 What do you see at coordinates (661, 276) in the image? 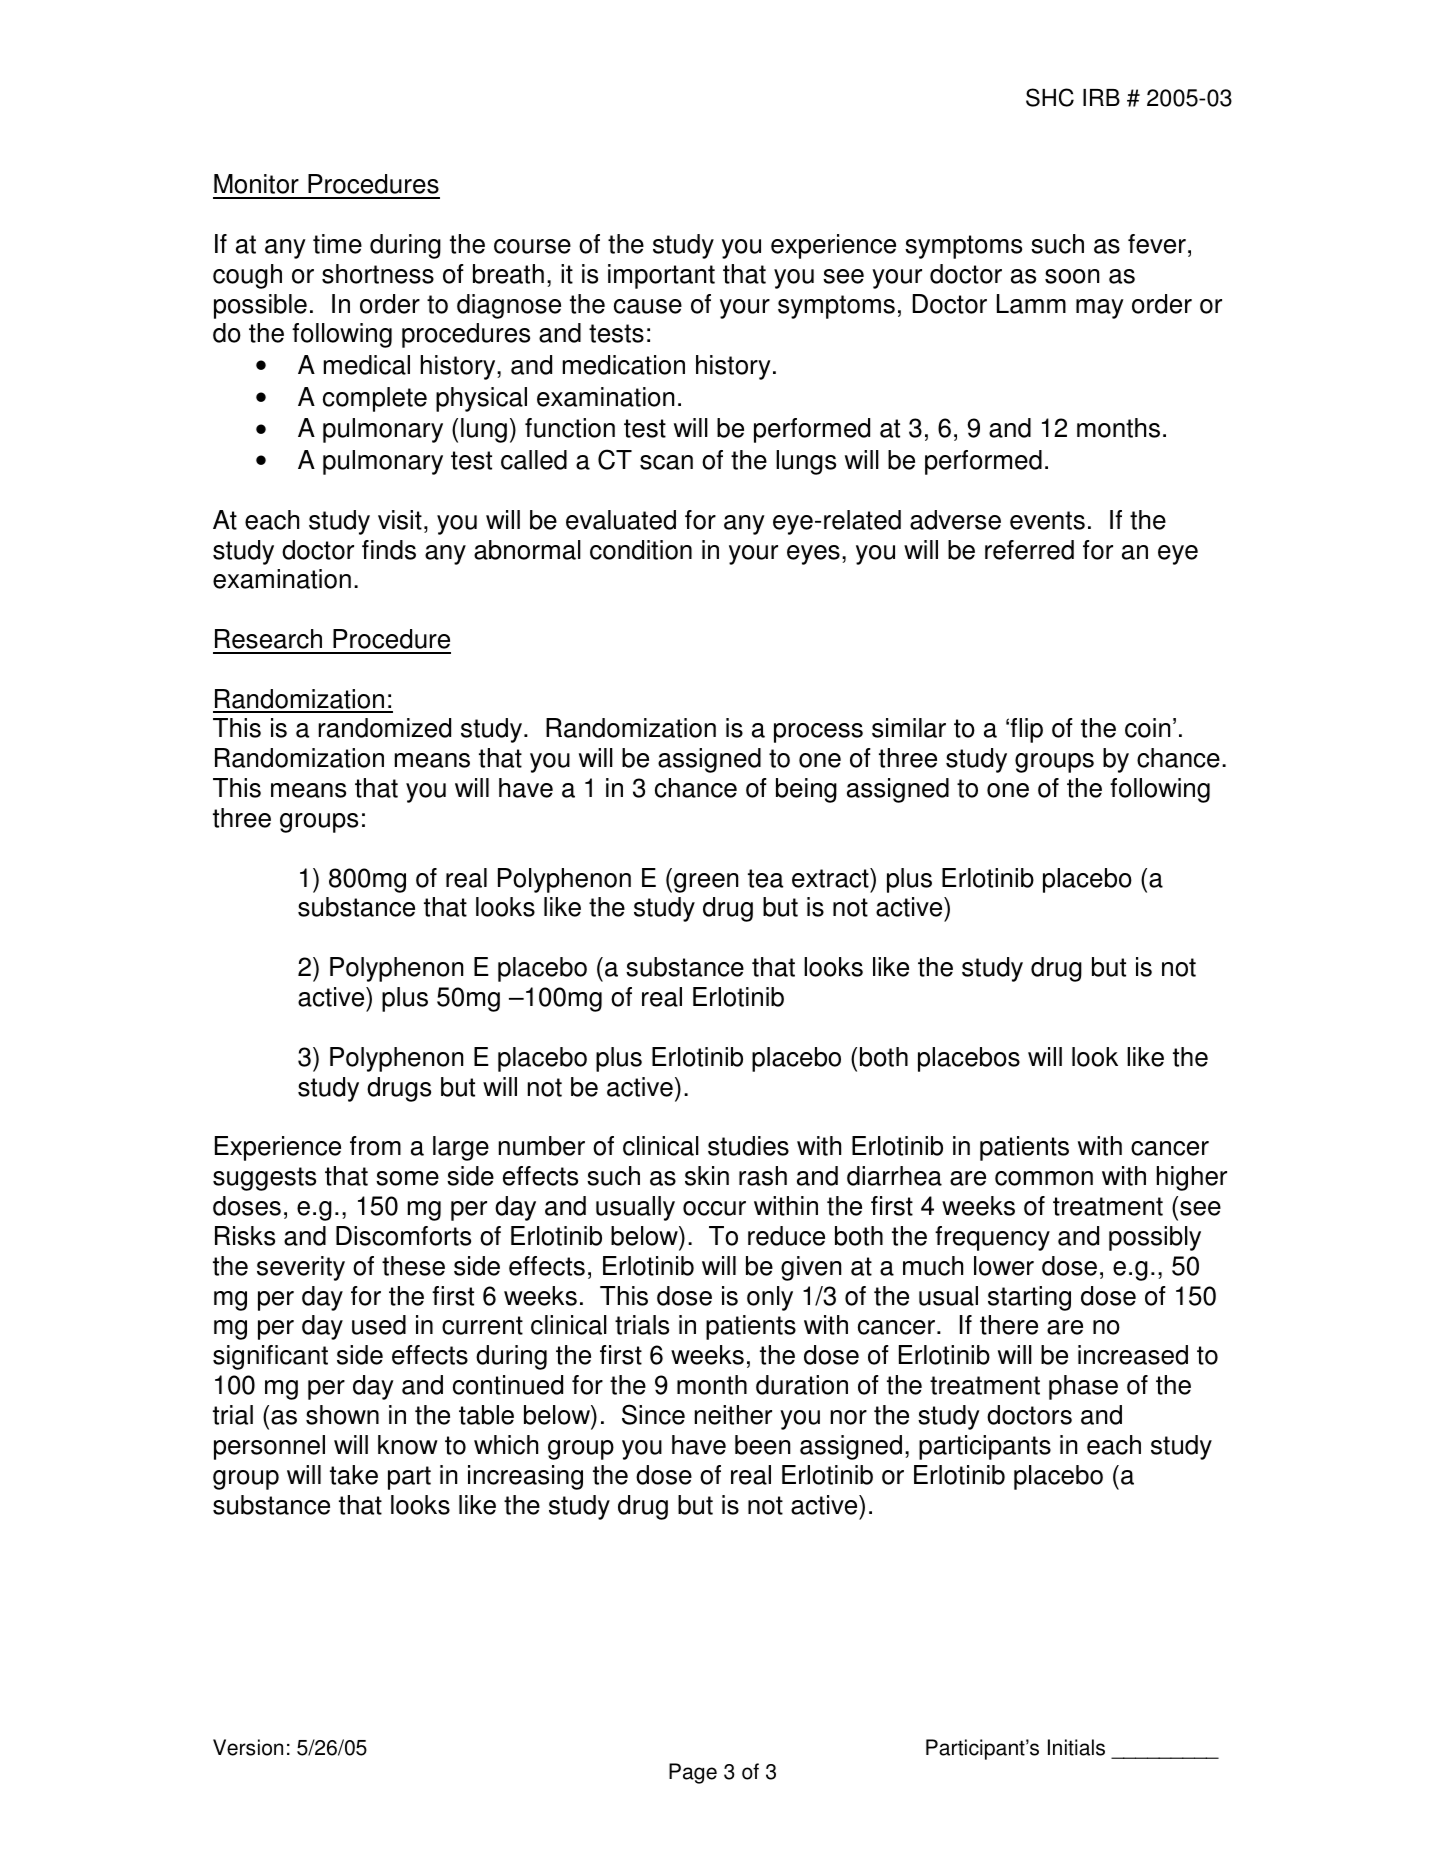
I see `important` at bounding box center [661, 276].
